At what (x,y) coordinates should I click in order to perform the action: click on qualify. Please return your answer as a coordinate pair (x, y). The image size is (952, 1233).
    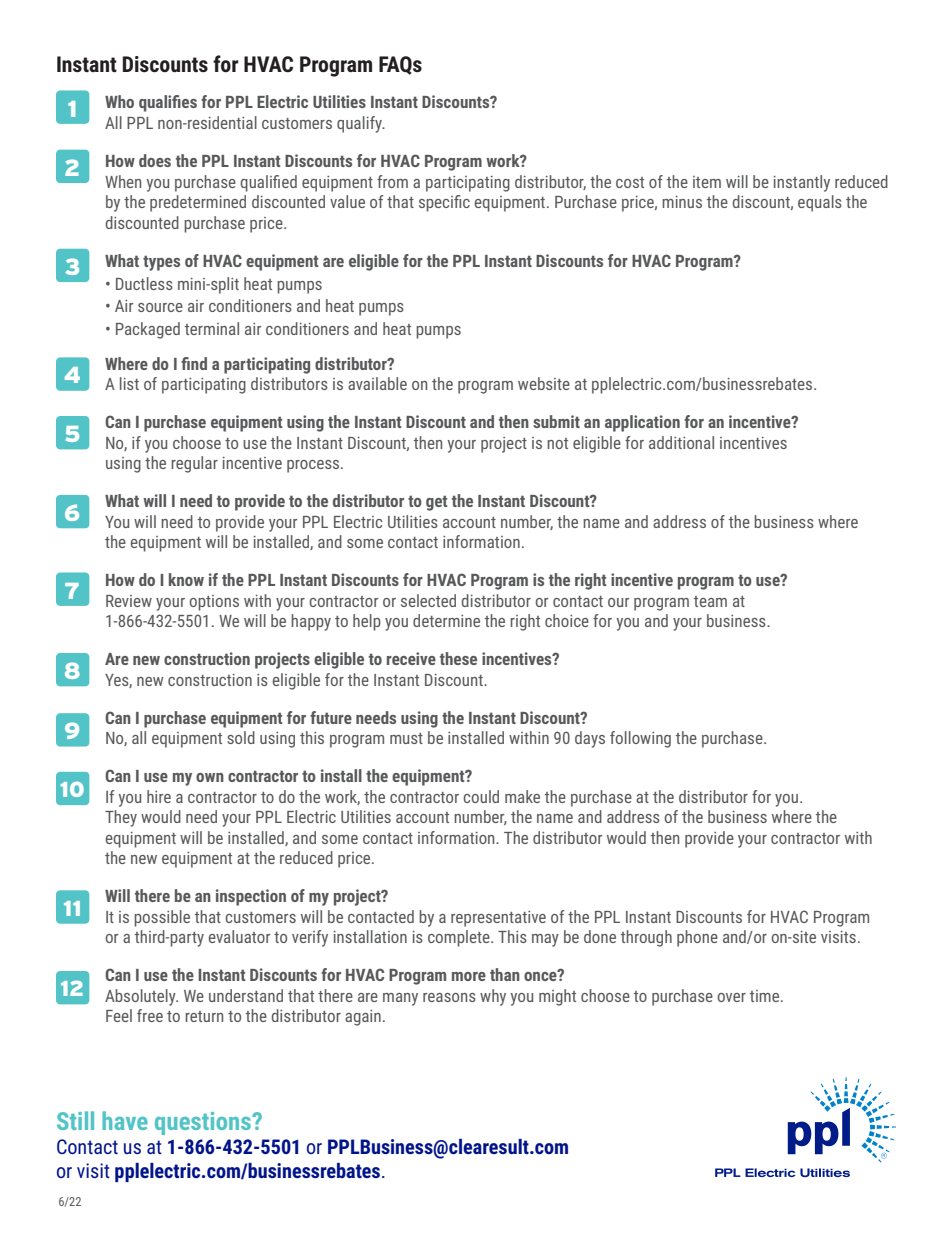
    Looking at the image, I should click on (360, 124).
